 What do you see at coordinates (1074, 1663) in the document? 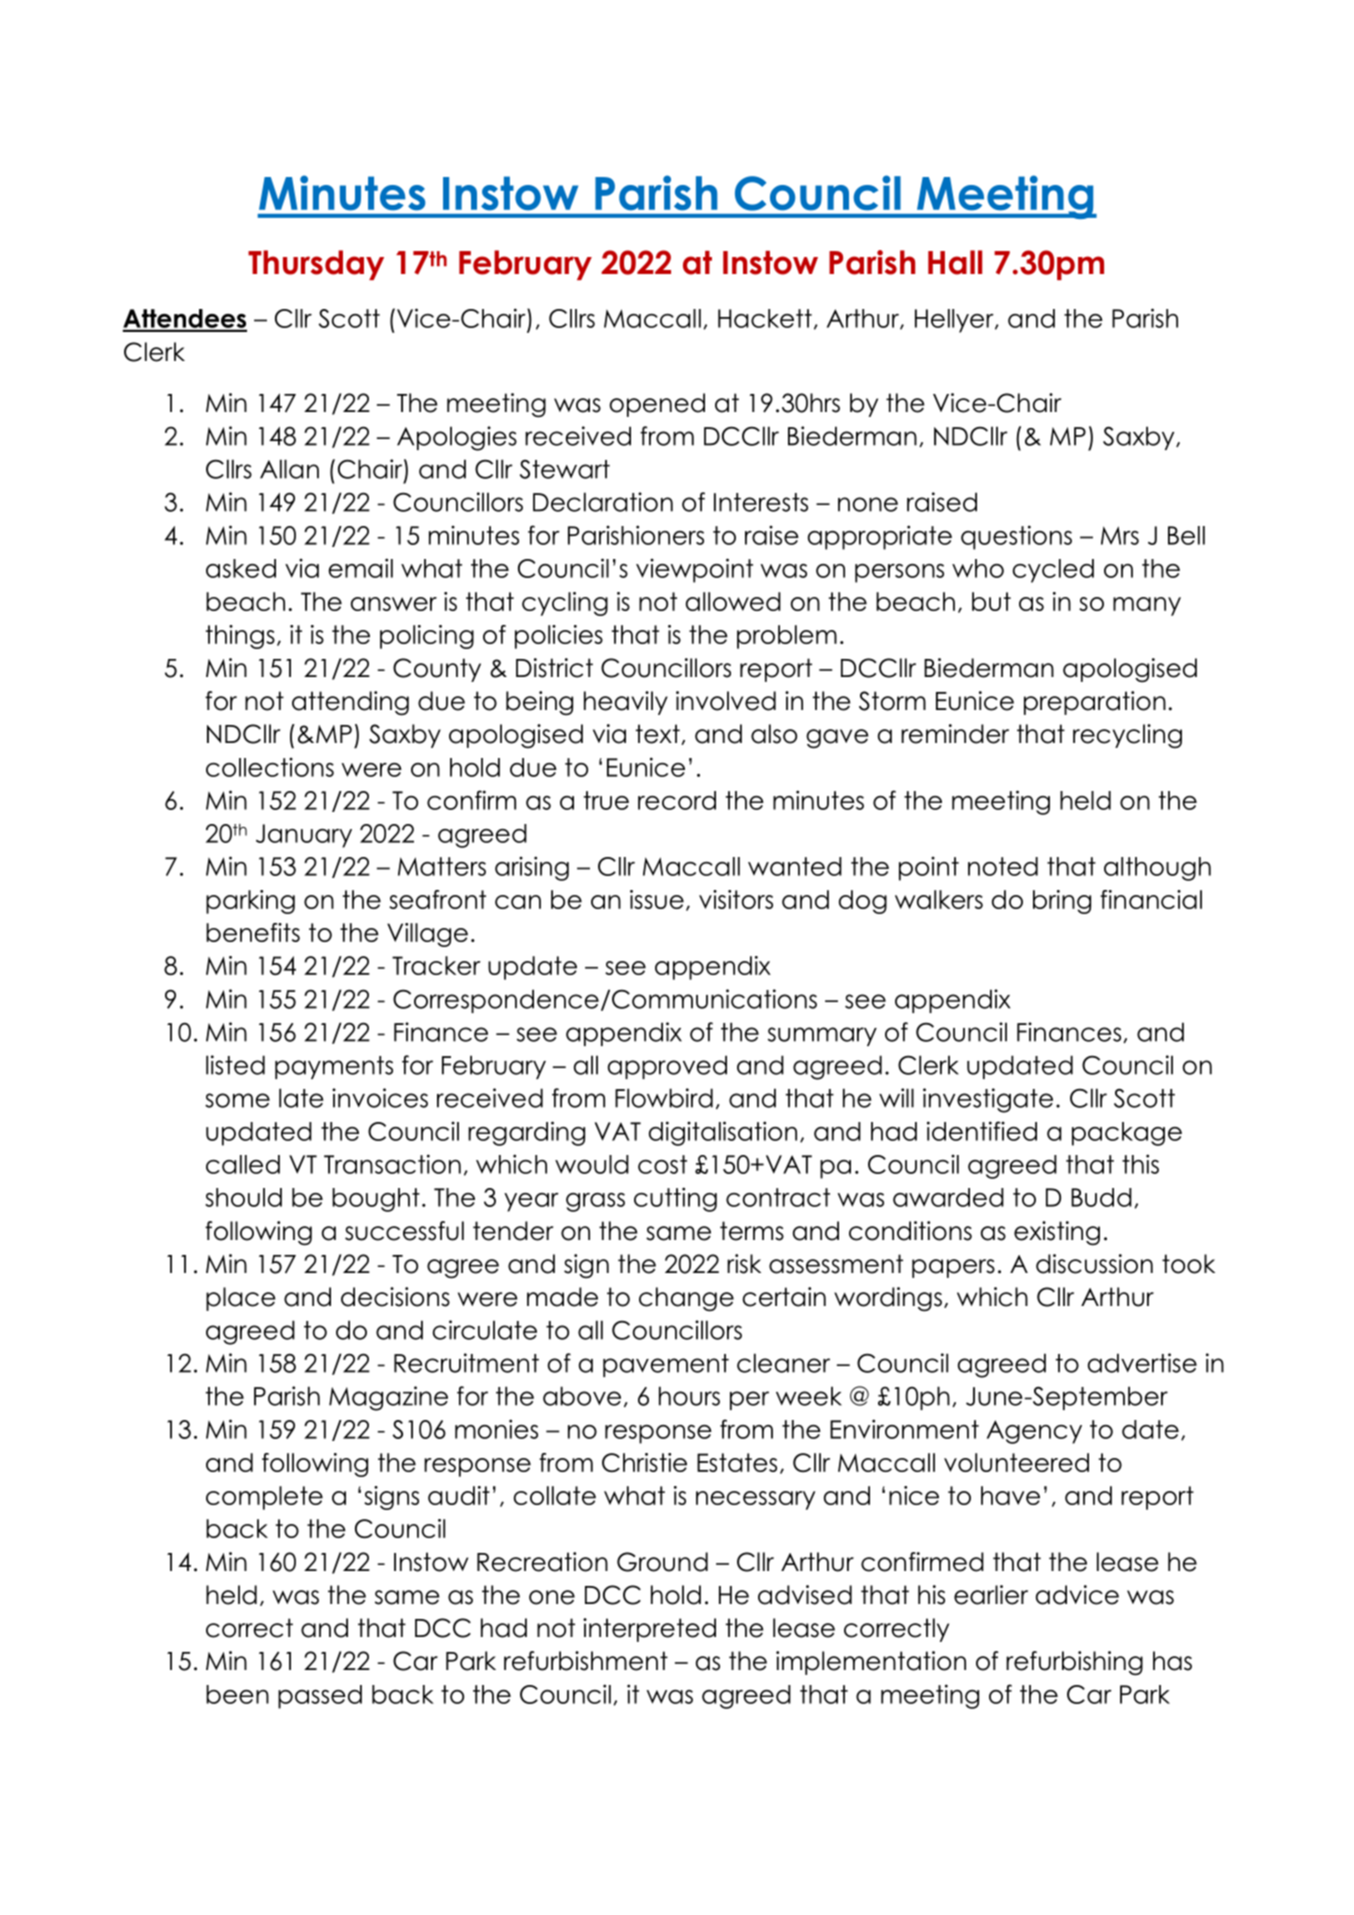
I see `refurbishing` at bounding box center [1074, 1663].
